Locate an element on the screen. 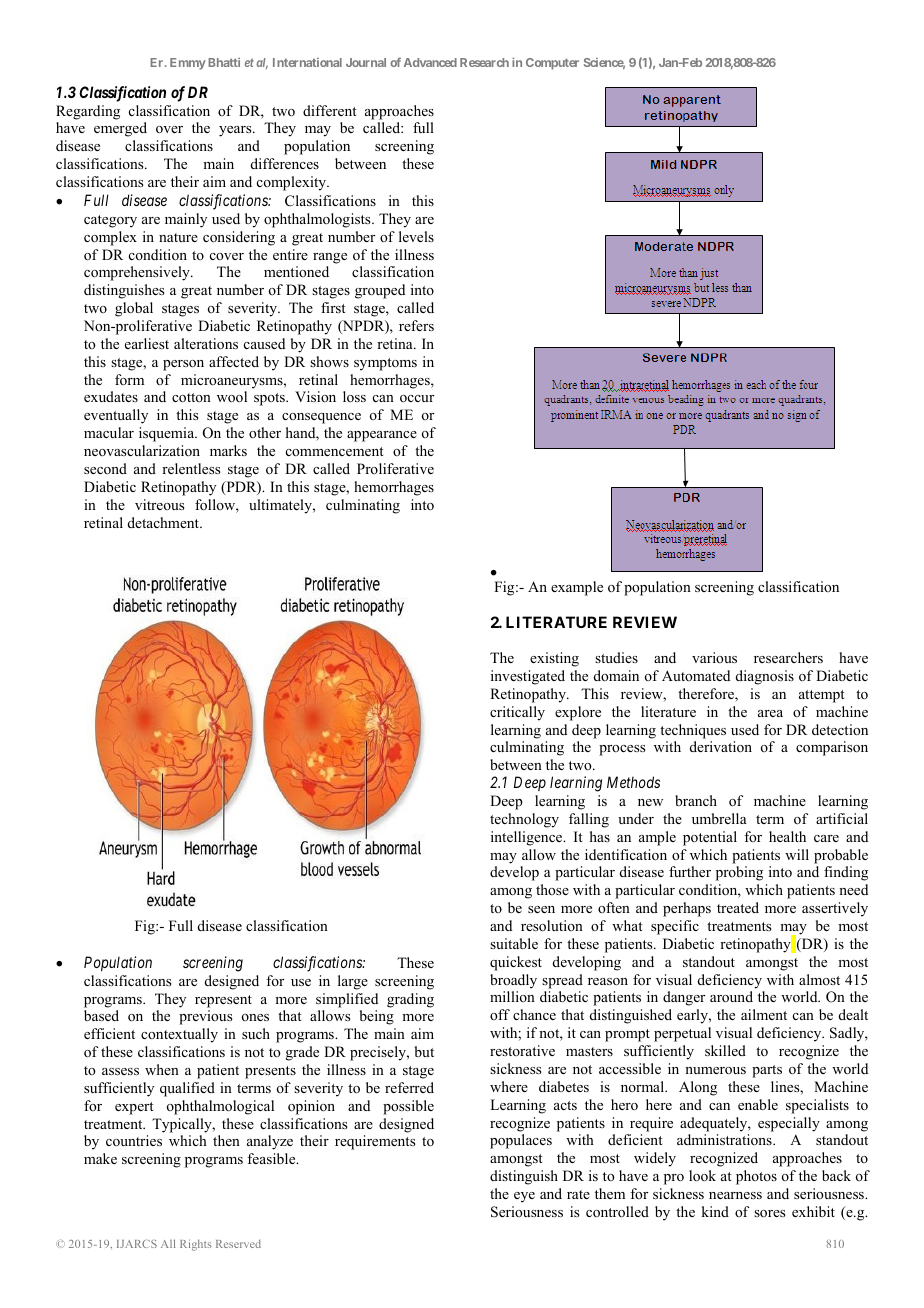  diagnosis is located at coordinates (765, 677).
